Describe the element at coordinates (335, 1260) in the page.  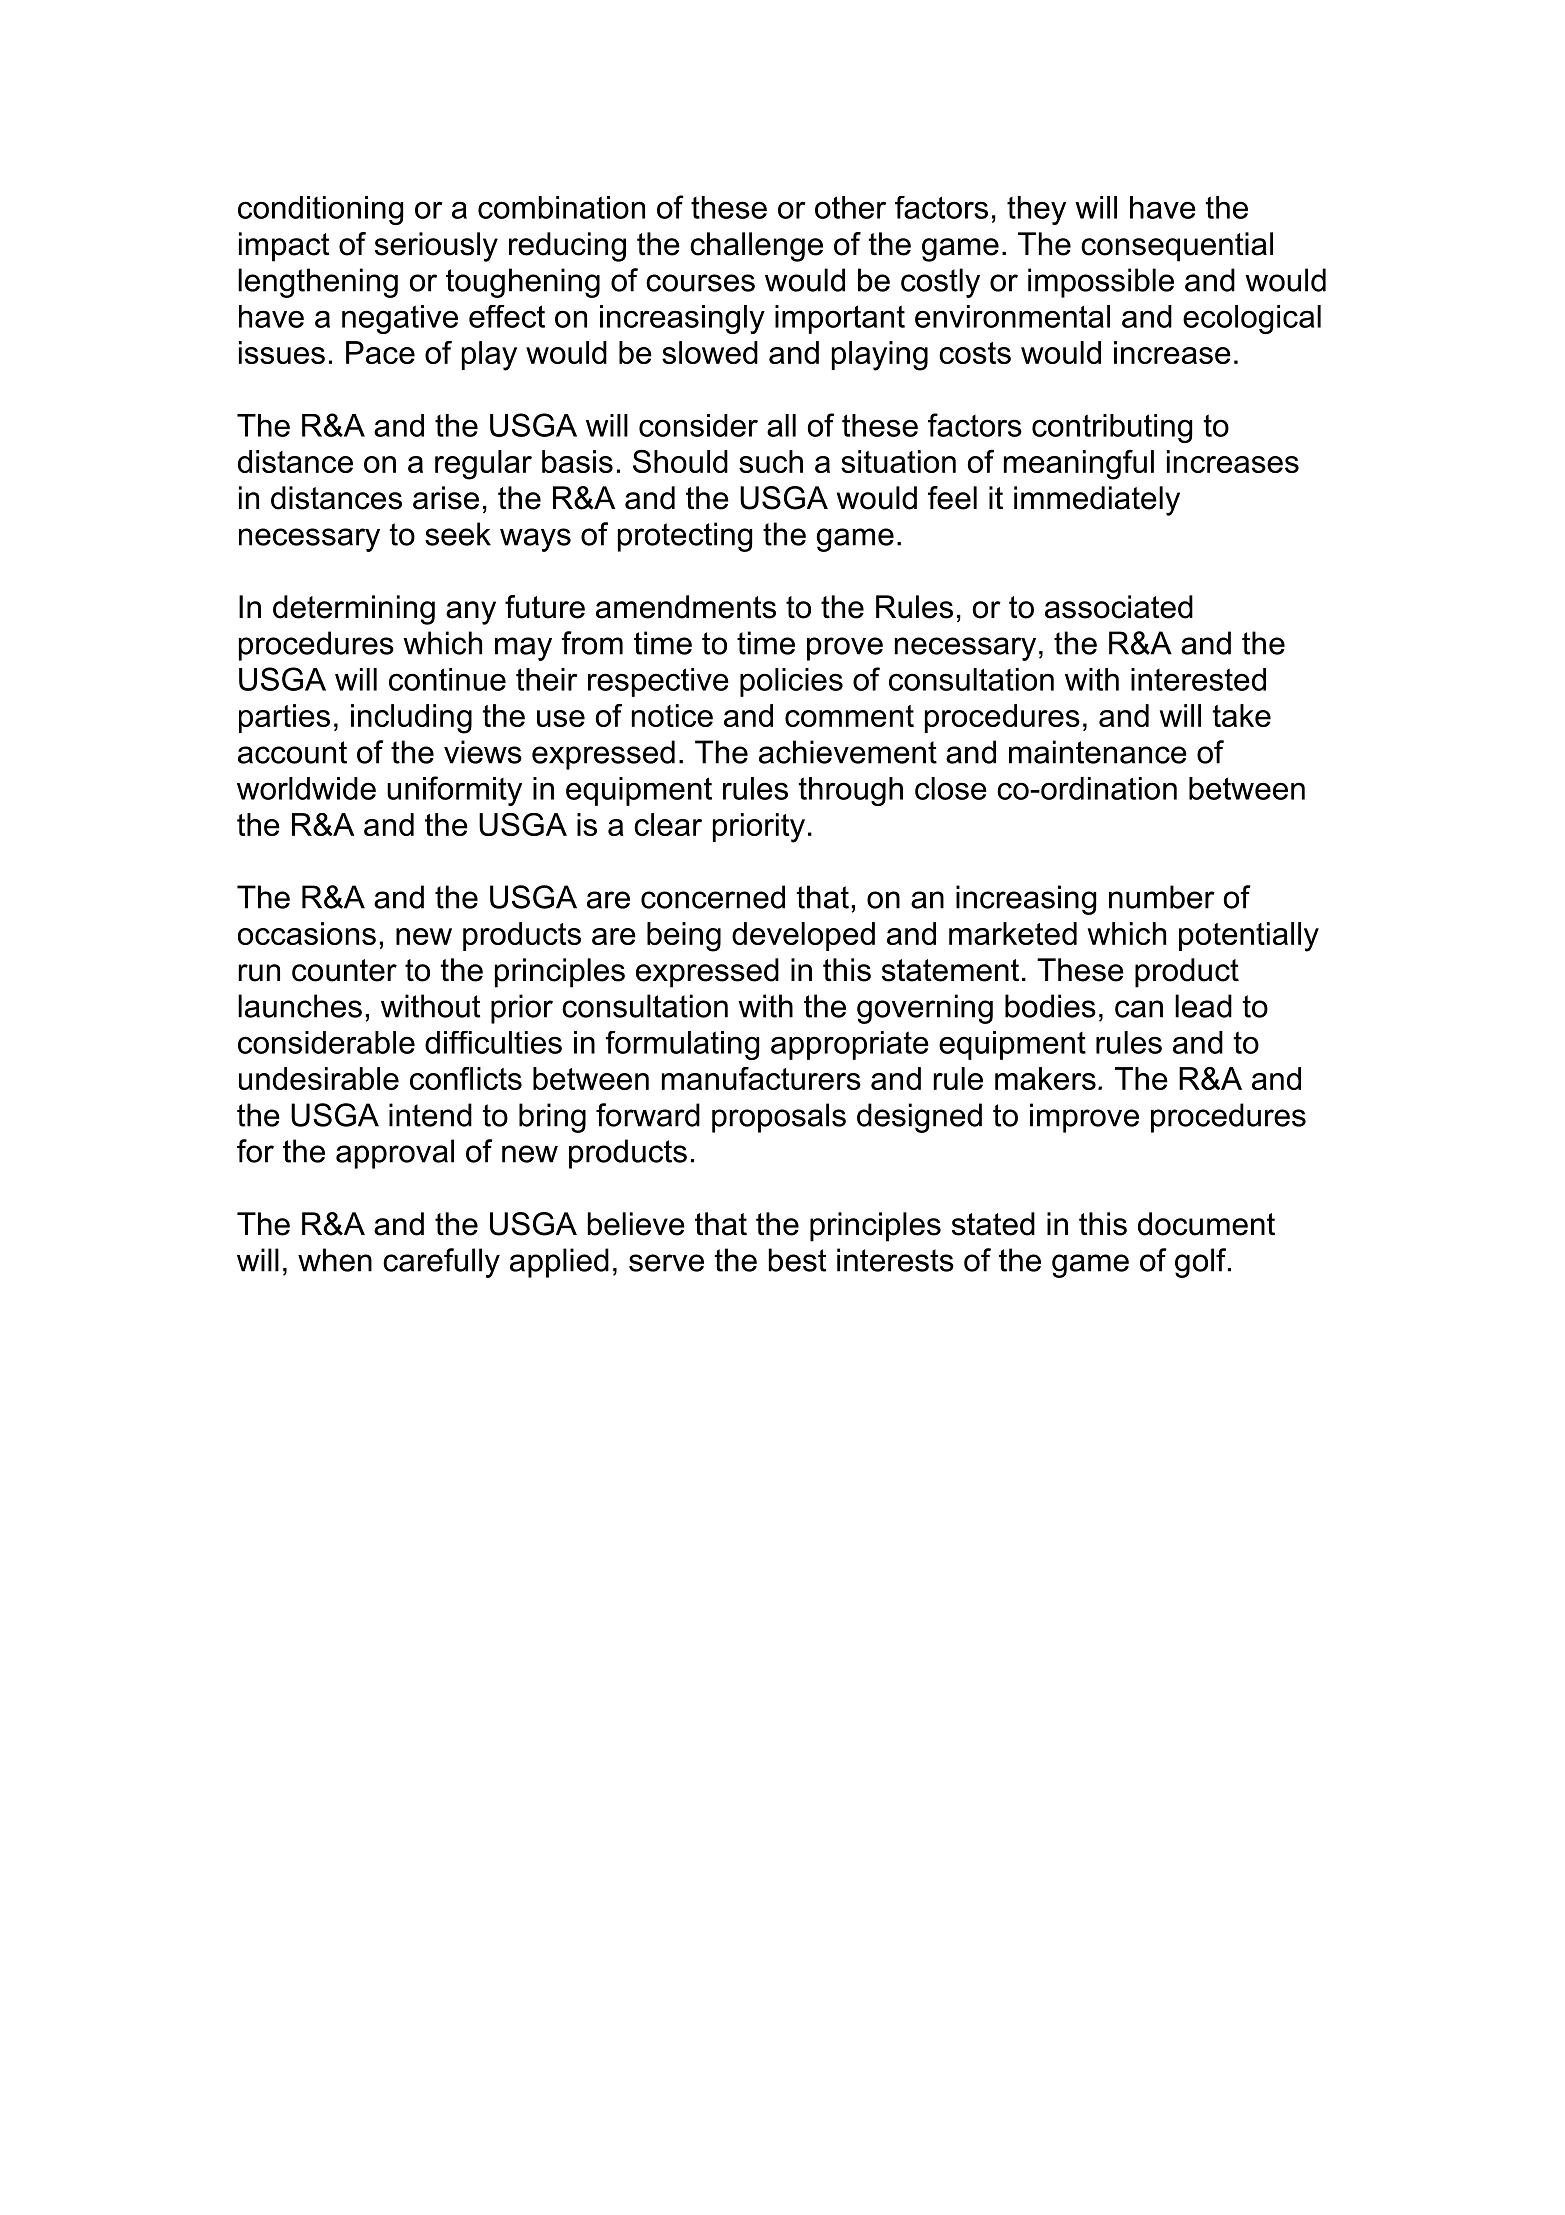
I see `when` at that location.
